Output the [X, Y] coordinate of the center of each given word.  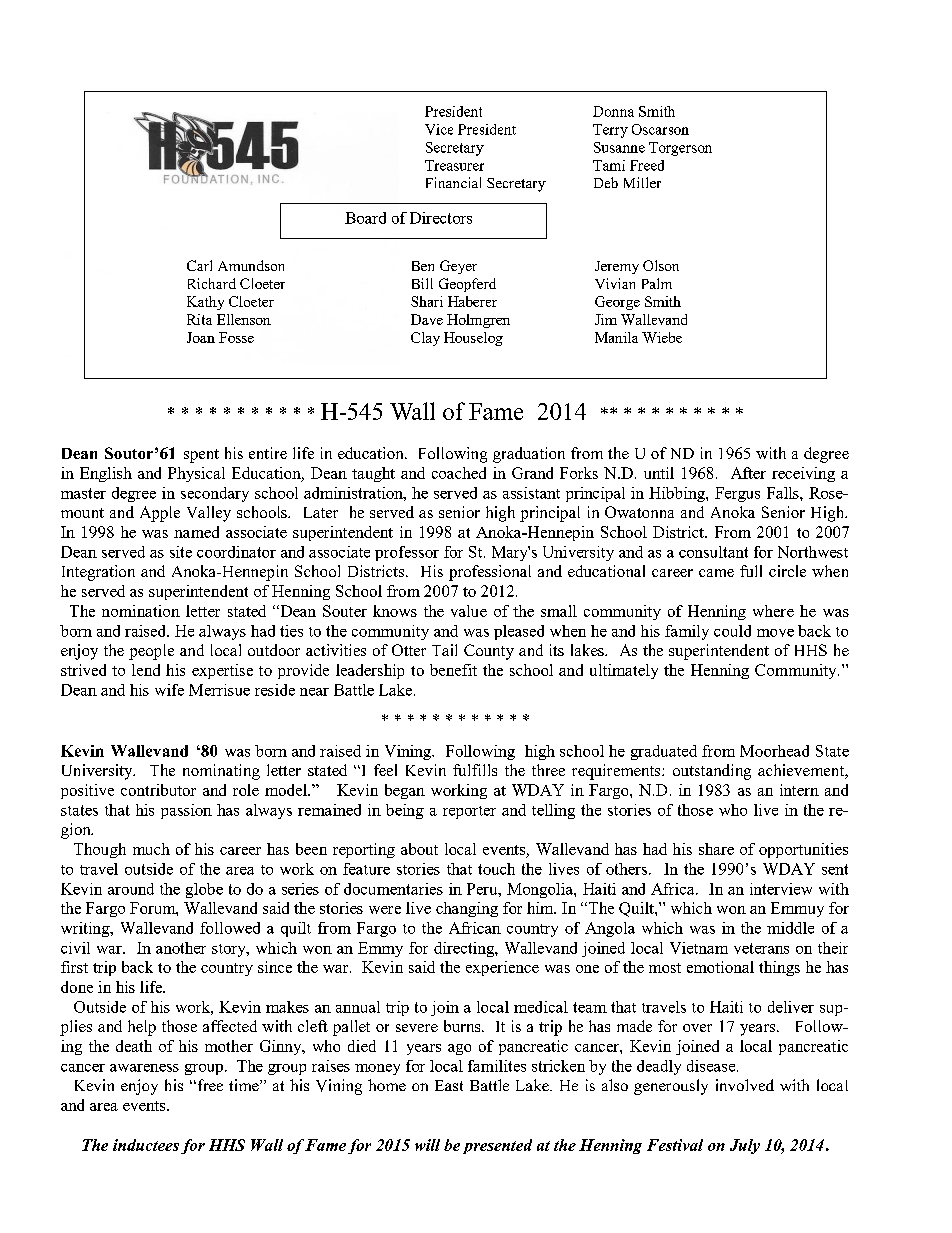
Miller [642, 182]
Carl [199, 265]
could [732, 631]
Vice [439, 129]
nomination [141, 611]
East [449, 1085]
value [469, 611]
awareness [144, 1068]
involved [745, 1085]
